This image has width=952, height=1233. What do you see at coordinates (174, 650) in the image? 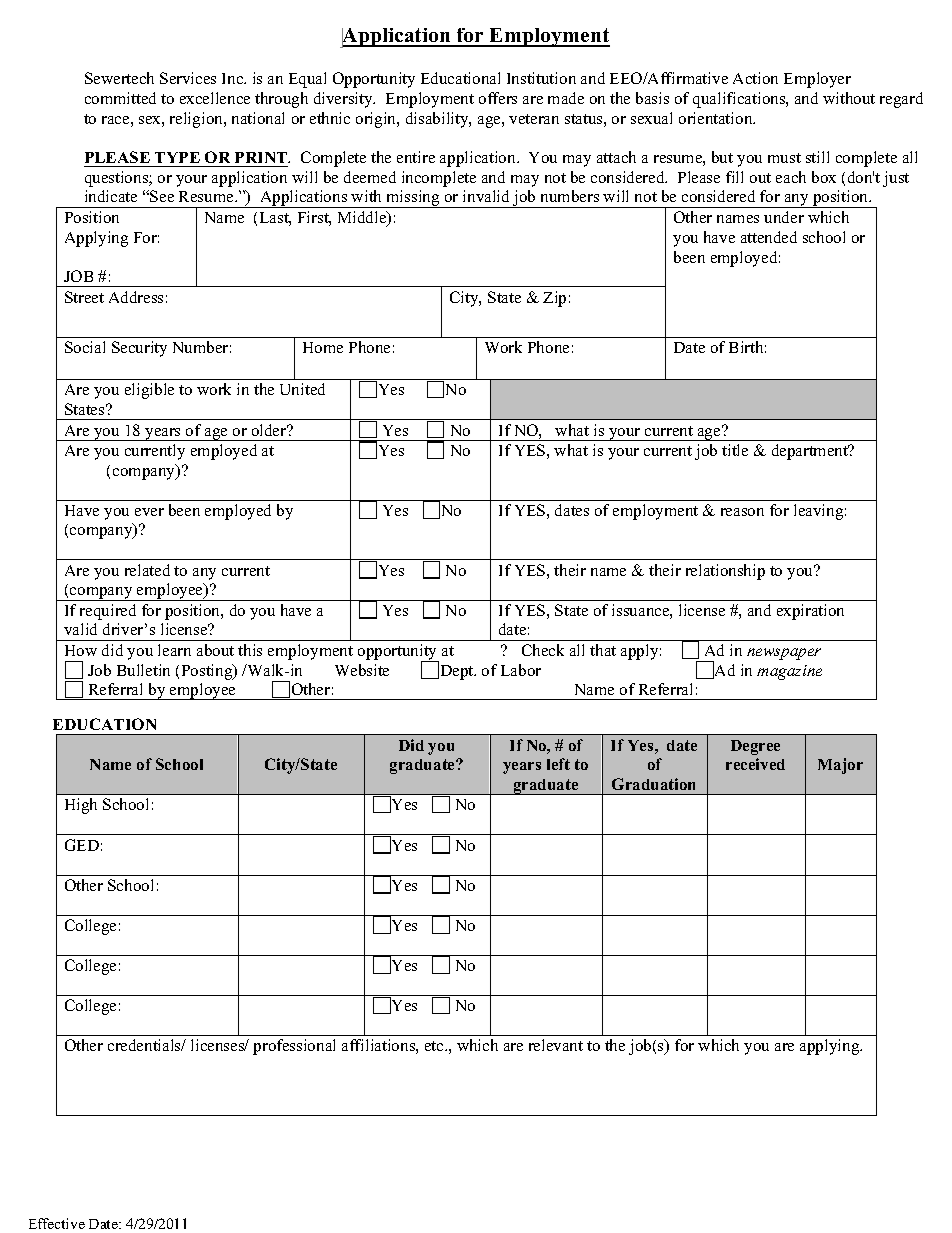
I see `learn` at bounding box center [174, 650].
